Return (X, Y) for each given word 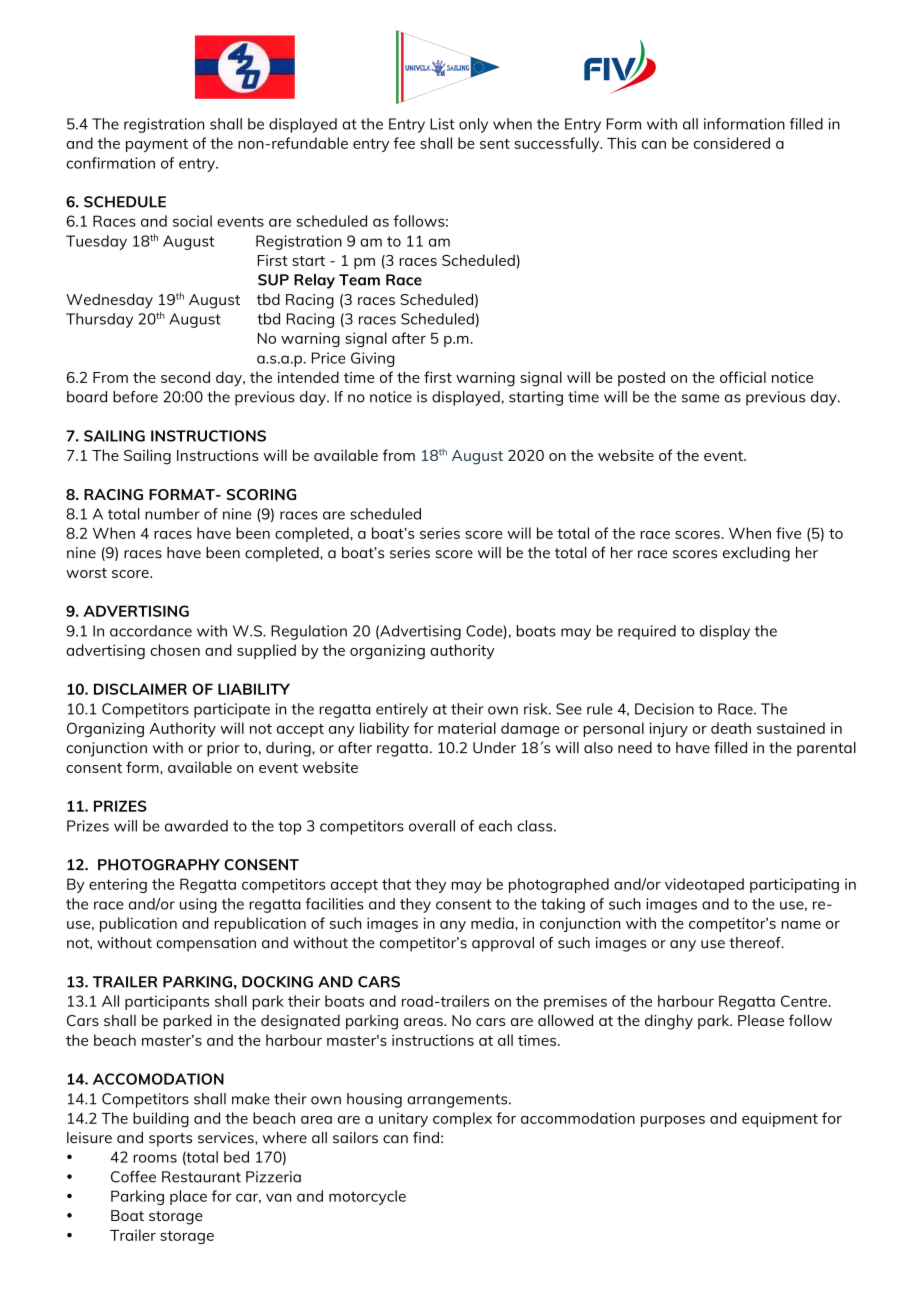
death (731, 728)
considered (732, 143)
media (493, 923)
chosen (175, 650)
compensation (206, 944)
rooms (155, 1158)
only (473, 125)
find (426, 1138)
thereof (756, 943)
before (135, 397)
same (701, 398)
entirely (402, 710)
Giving (372, 359)
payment (157, 145)
